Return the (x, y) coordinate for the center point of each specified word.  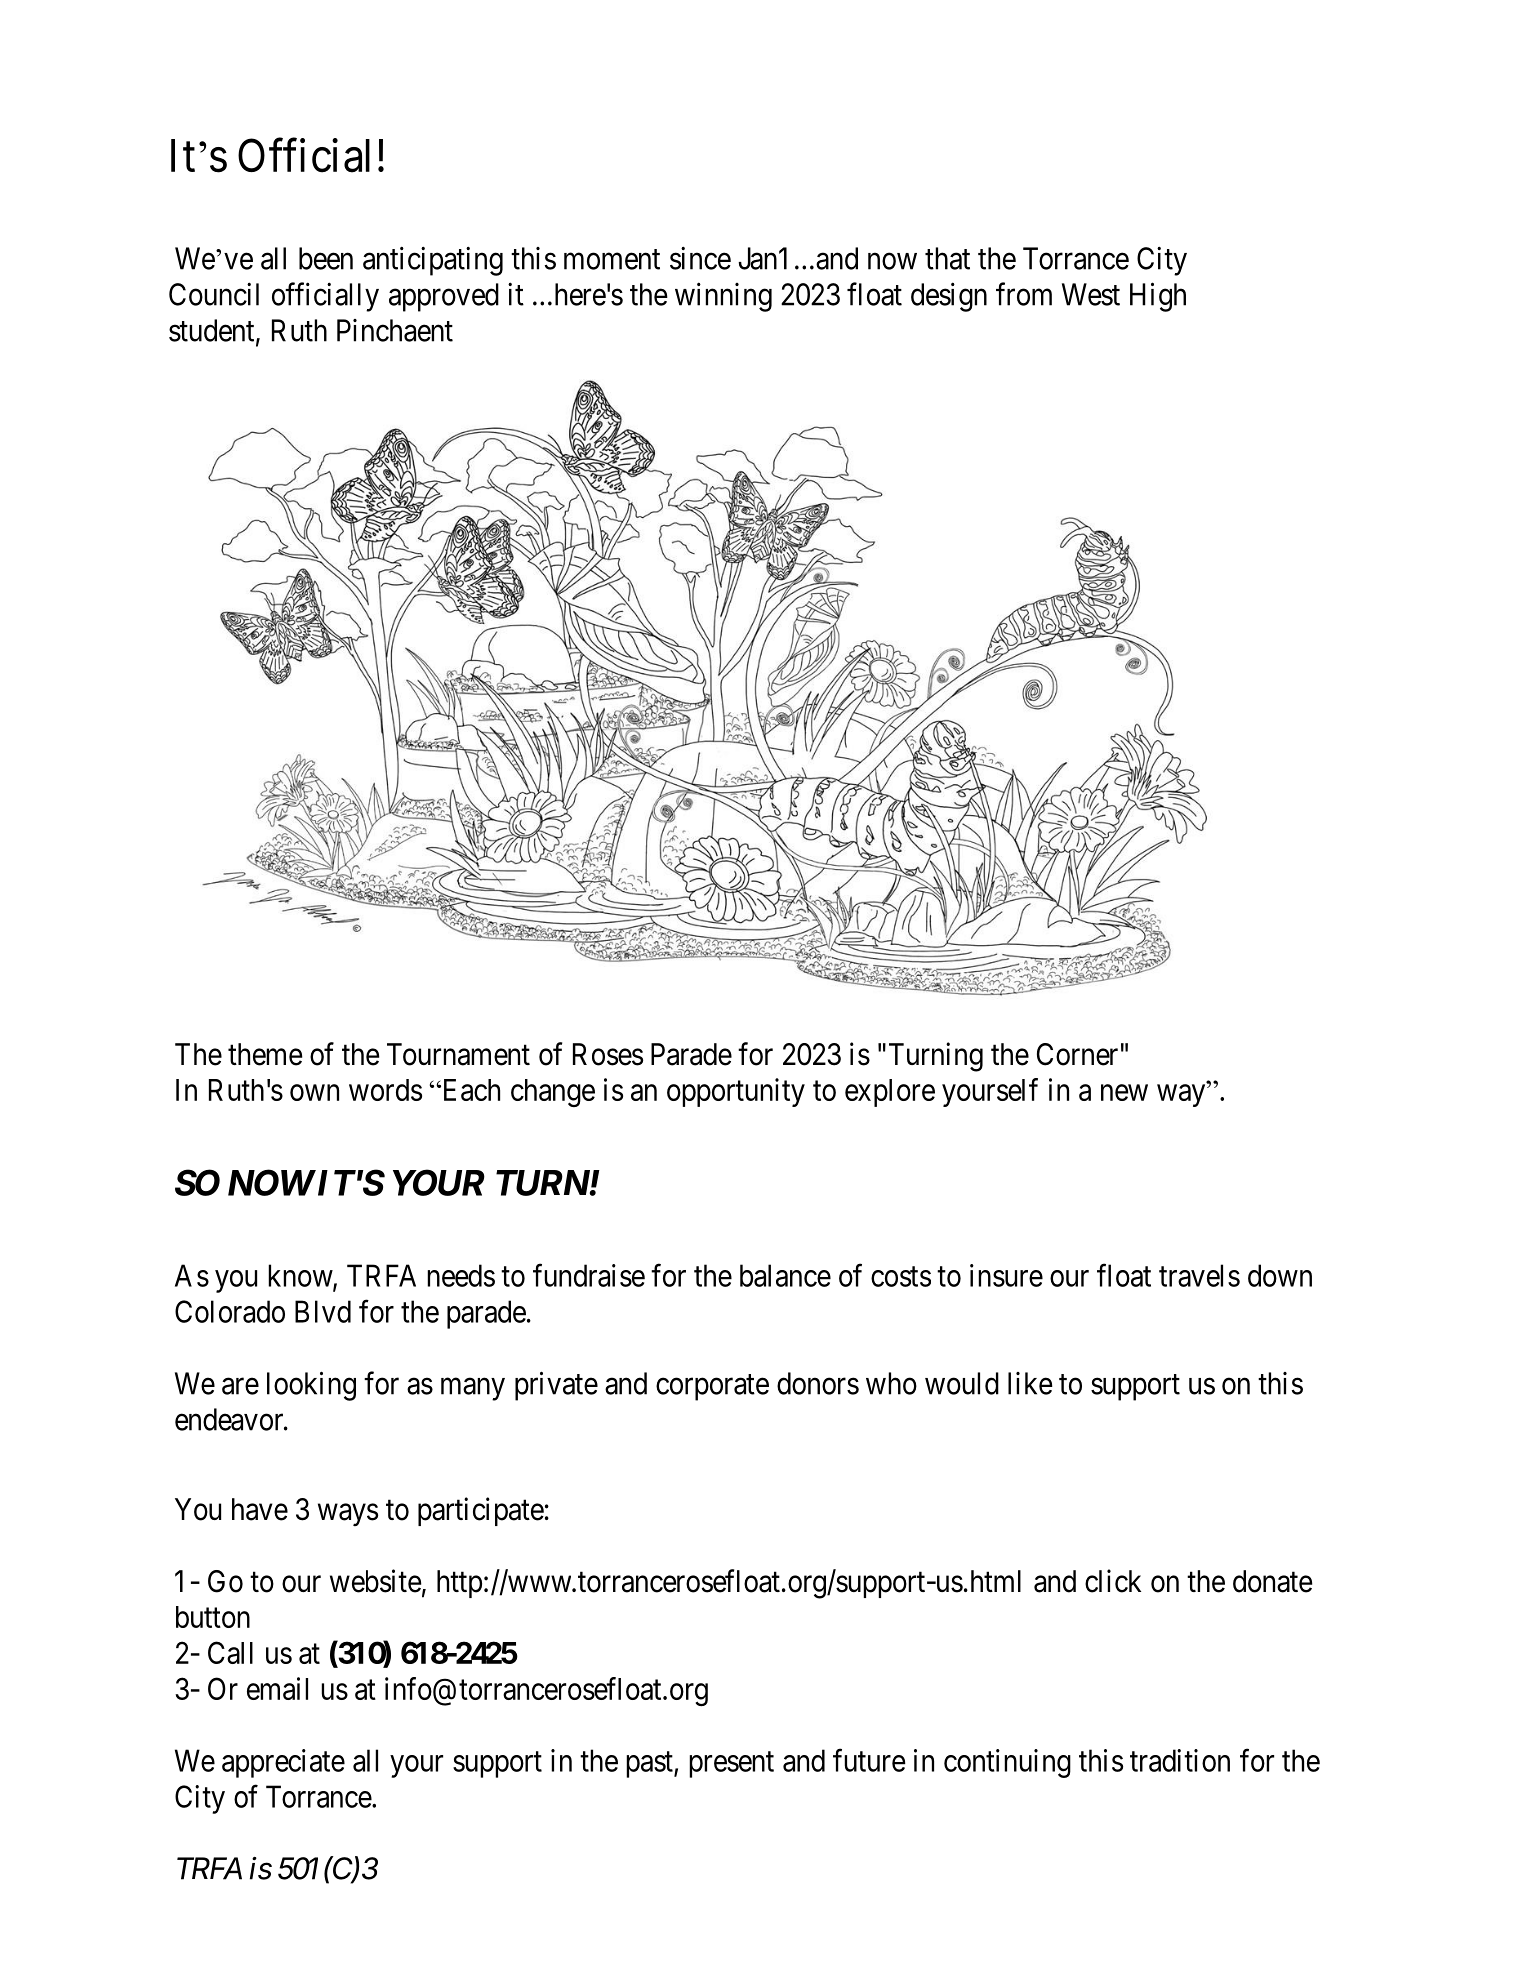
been (326, 258)
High (1158, 297)
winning (723, 297)
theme (265, 1054)
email (277, 1688)
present (731, 1765)
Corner (1077, 1054)
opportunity (736, 1092)
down (1280, 1275)
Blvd (323, 1311)
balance (785, 1275)
